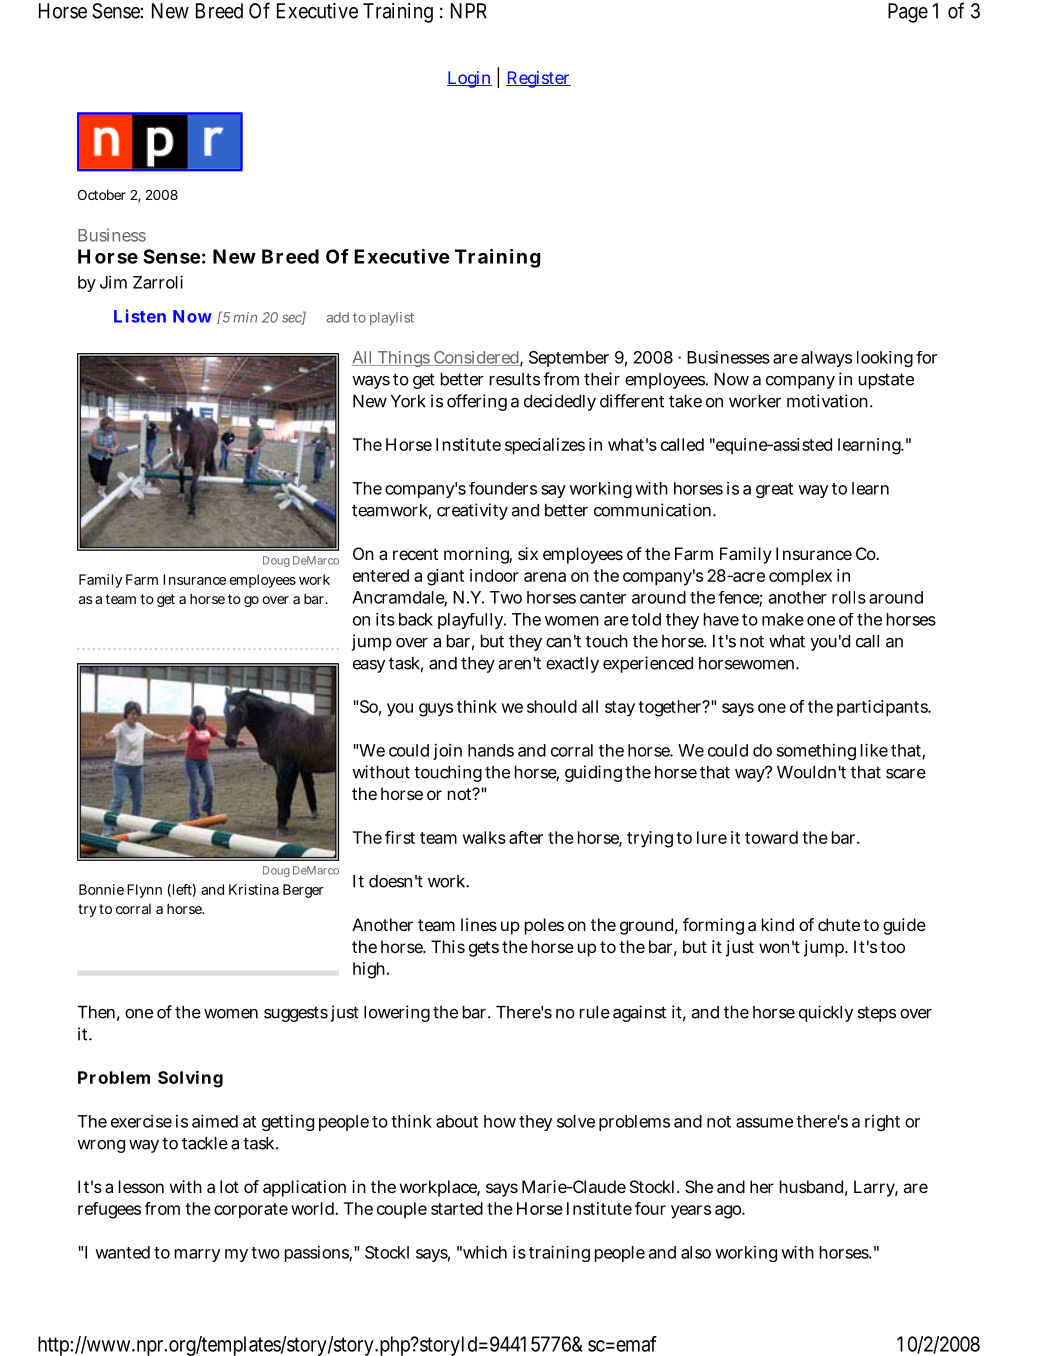  I want to click on October, so click(102, 195).
